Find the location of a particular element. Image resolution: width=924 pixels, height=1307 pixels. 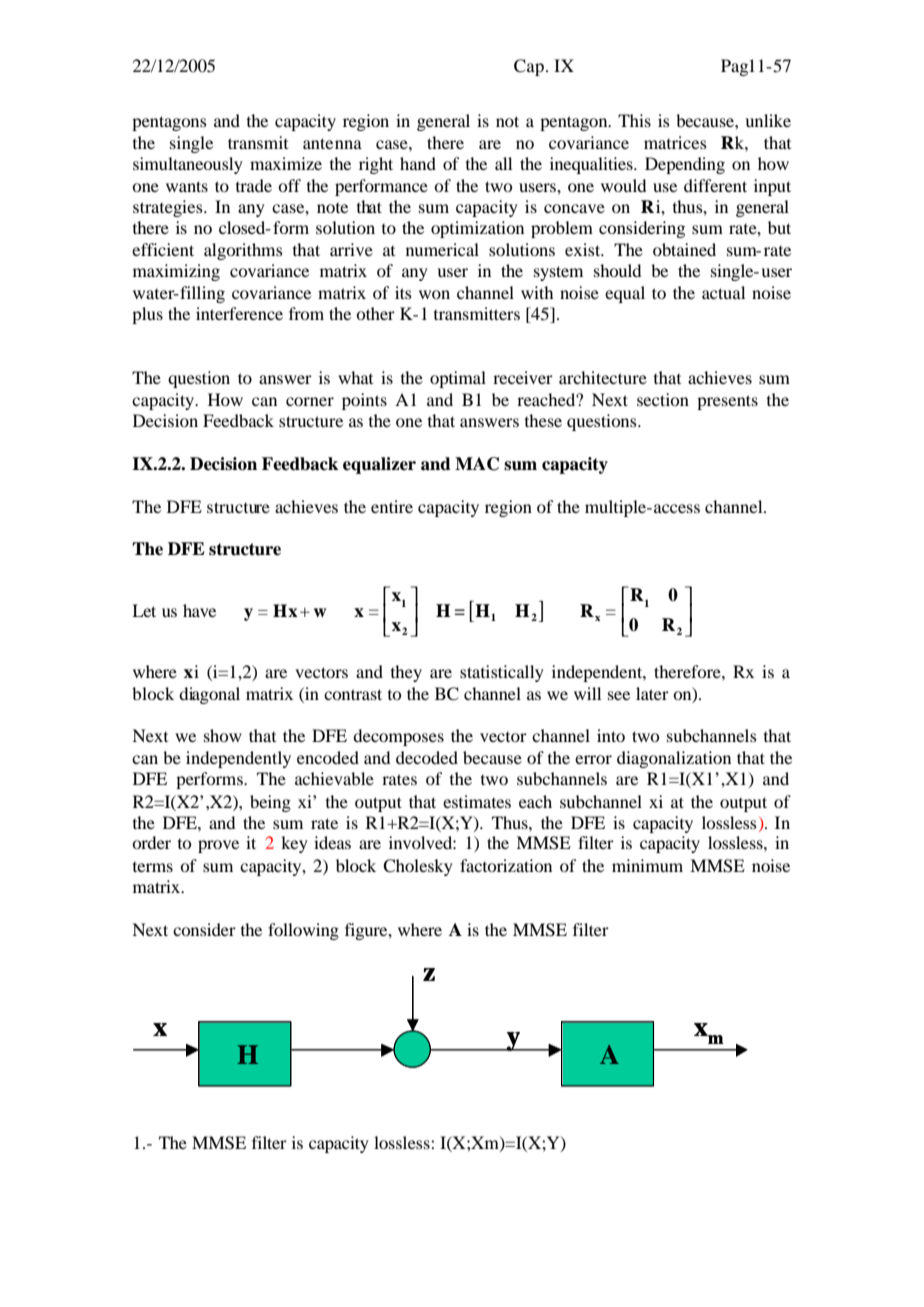

entire is located at coordinates (392, 506).
